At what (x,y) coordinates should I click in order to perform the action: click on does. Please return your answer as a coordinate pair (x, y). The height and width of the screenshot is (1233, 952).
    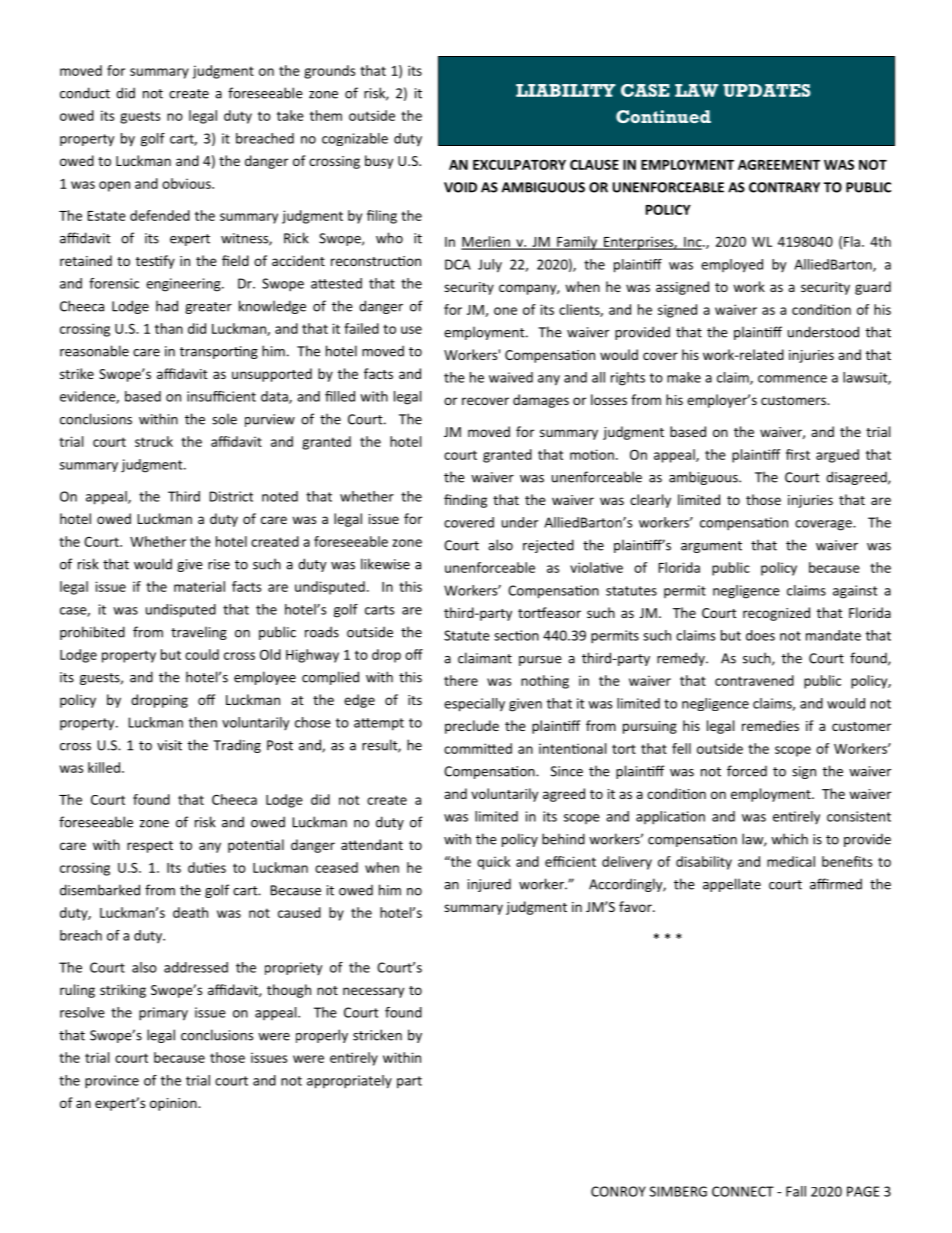
    Looking at the image, I should click on (760, 635).
